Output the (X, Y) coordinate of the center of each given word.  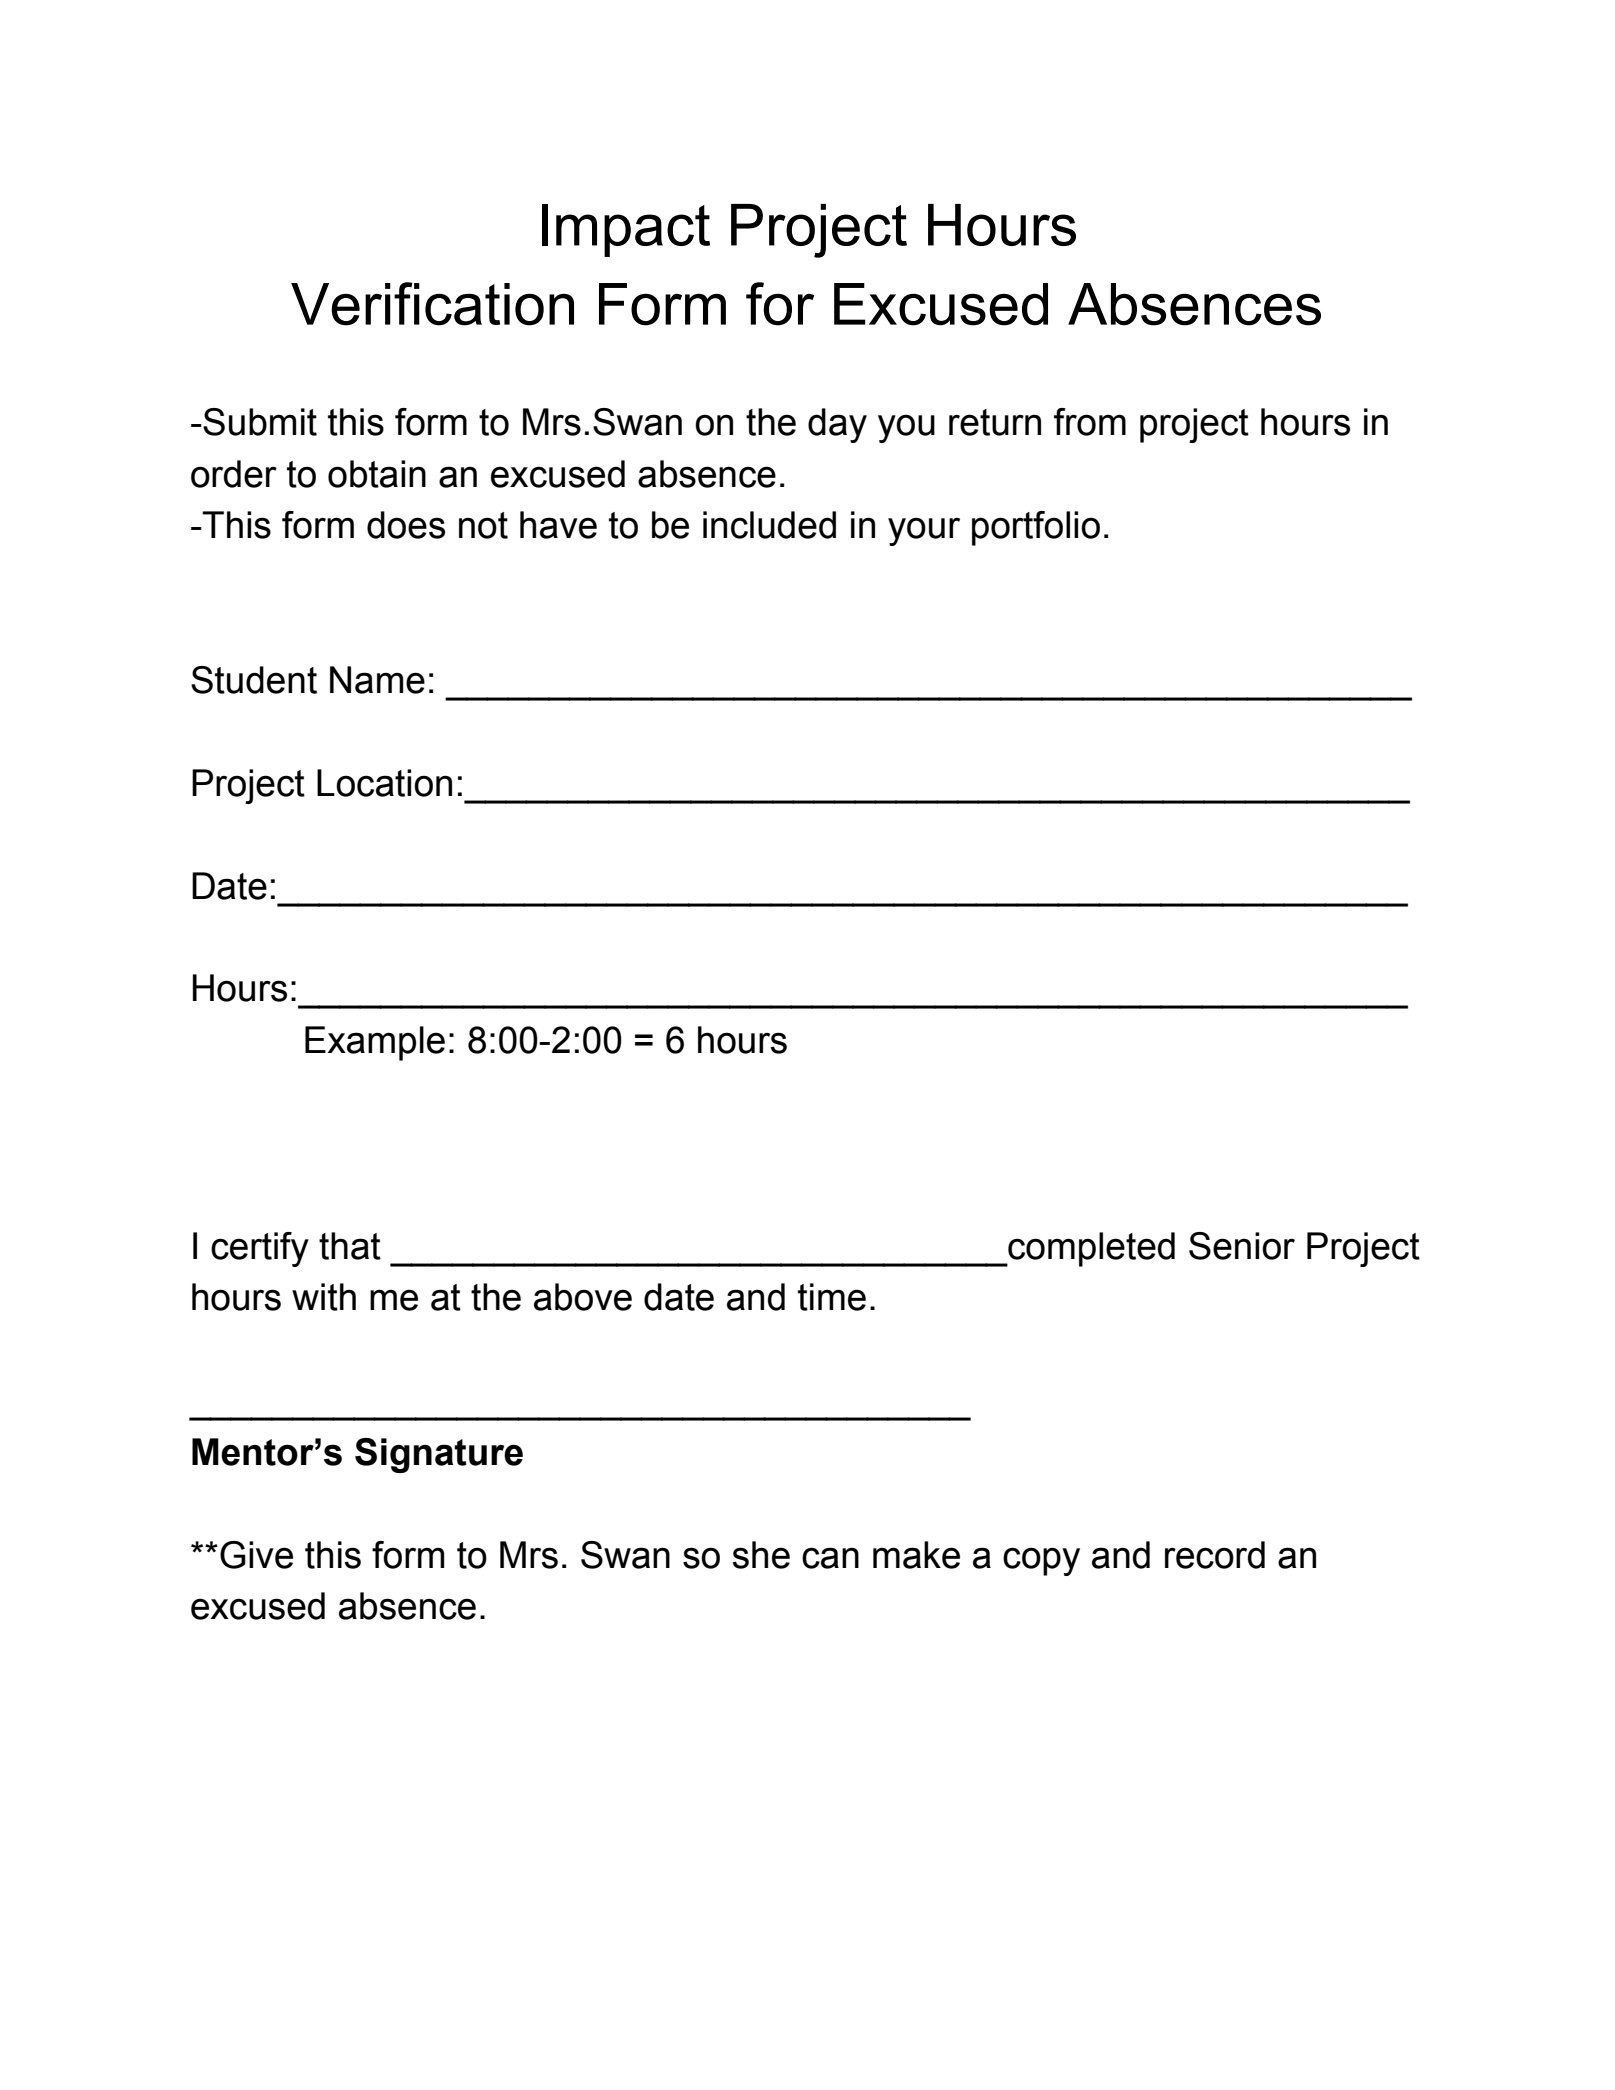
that (350, 1246)
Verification (432, 304)
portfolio (1036, 528)
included (769, 525)
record (1215, 1555)
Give (256, 1555)
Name (377, 680)
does (406, 525)
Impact (626, 230)
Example (375, 1043)
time (832, 1297)
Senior (1242, 1246)
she (761, 1555)
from (1090, 422)
